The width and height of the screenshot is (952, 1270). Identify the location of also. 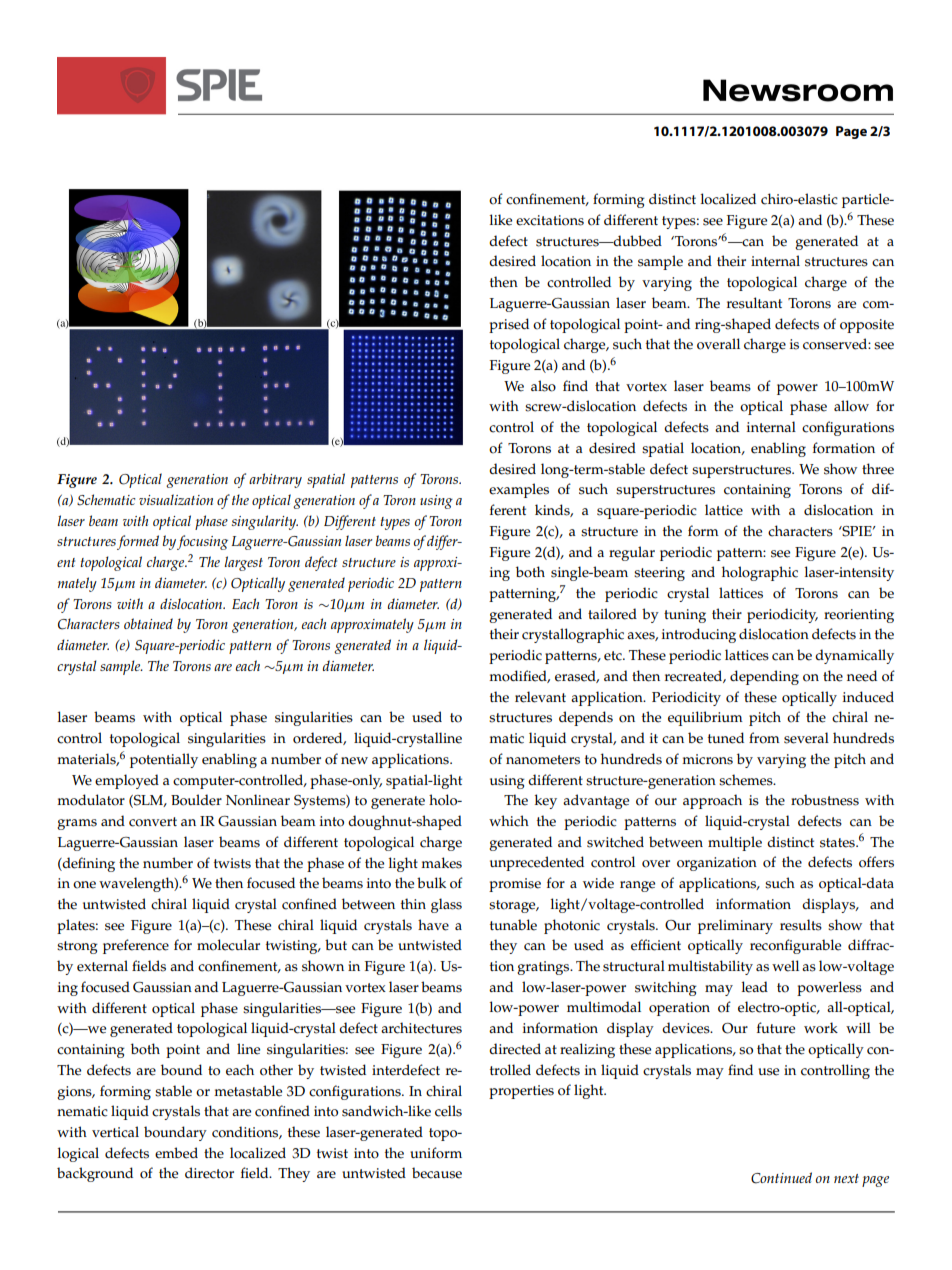
(543, 386).
